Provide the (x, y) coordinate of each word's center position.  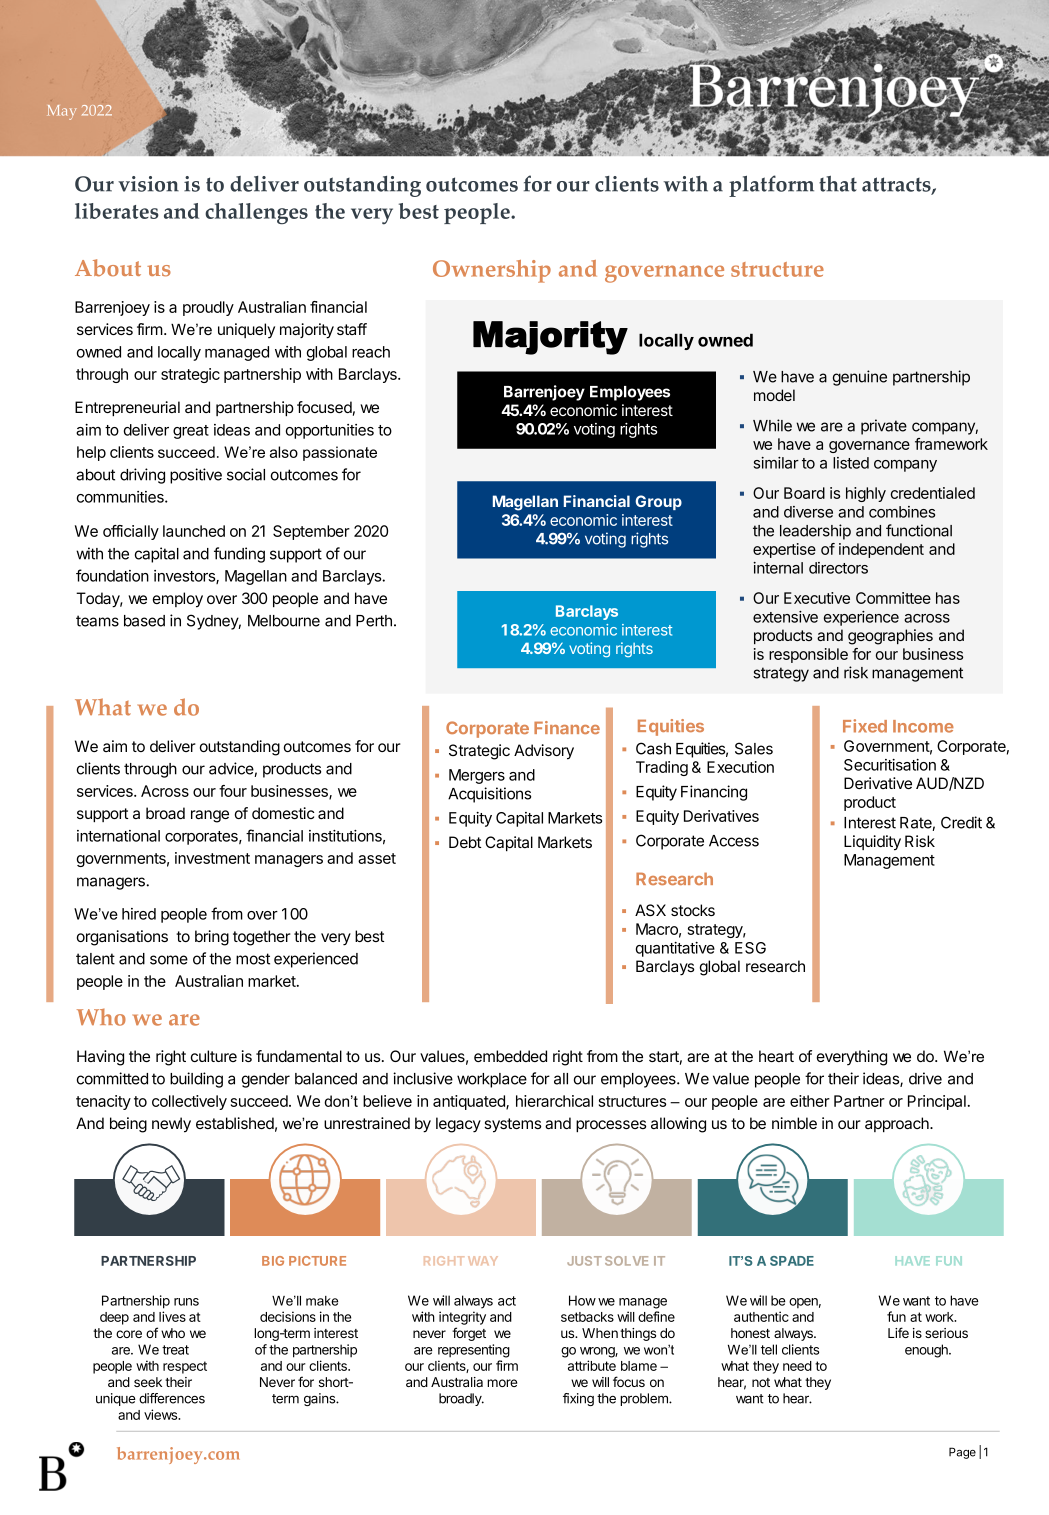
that (838, 184)
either (810, 1101)
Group (658, 502)
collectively (189, 1102)
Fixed (865, 726)
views (162, 1414)
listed (851, 463)
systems (512, 1125)
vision (148, 184)
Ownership (492, 271)
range (210, 816)
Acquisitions (489, 795)
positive (196, 476)
